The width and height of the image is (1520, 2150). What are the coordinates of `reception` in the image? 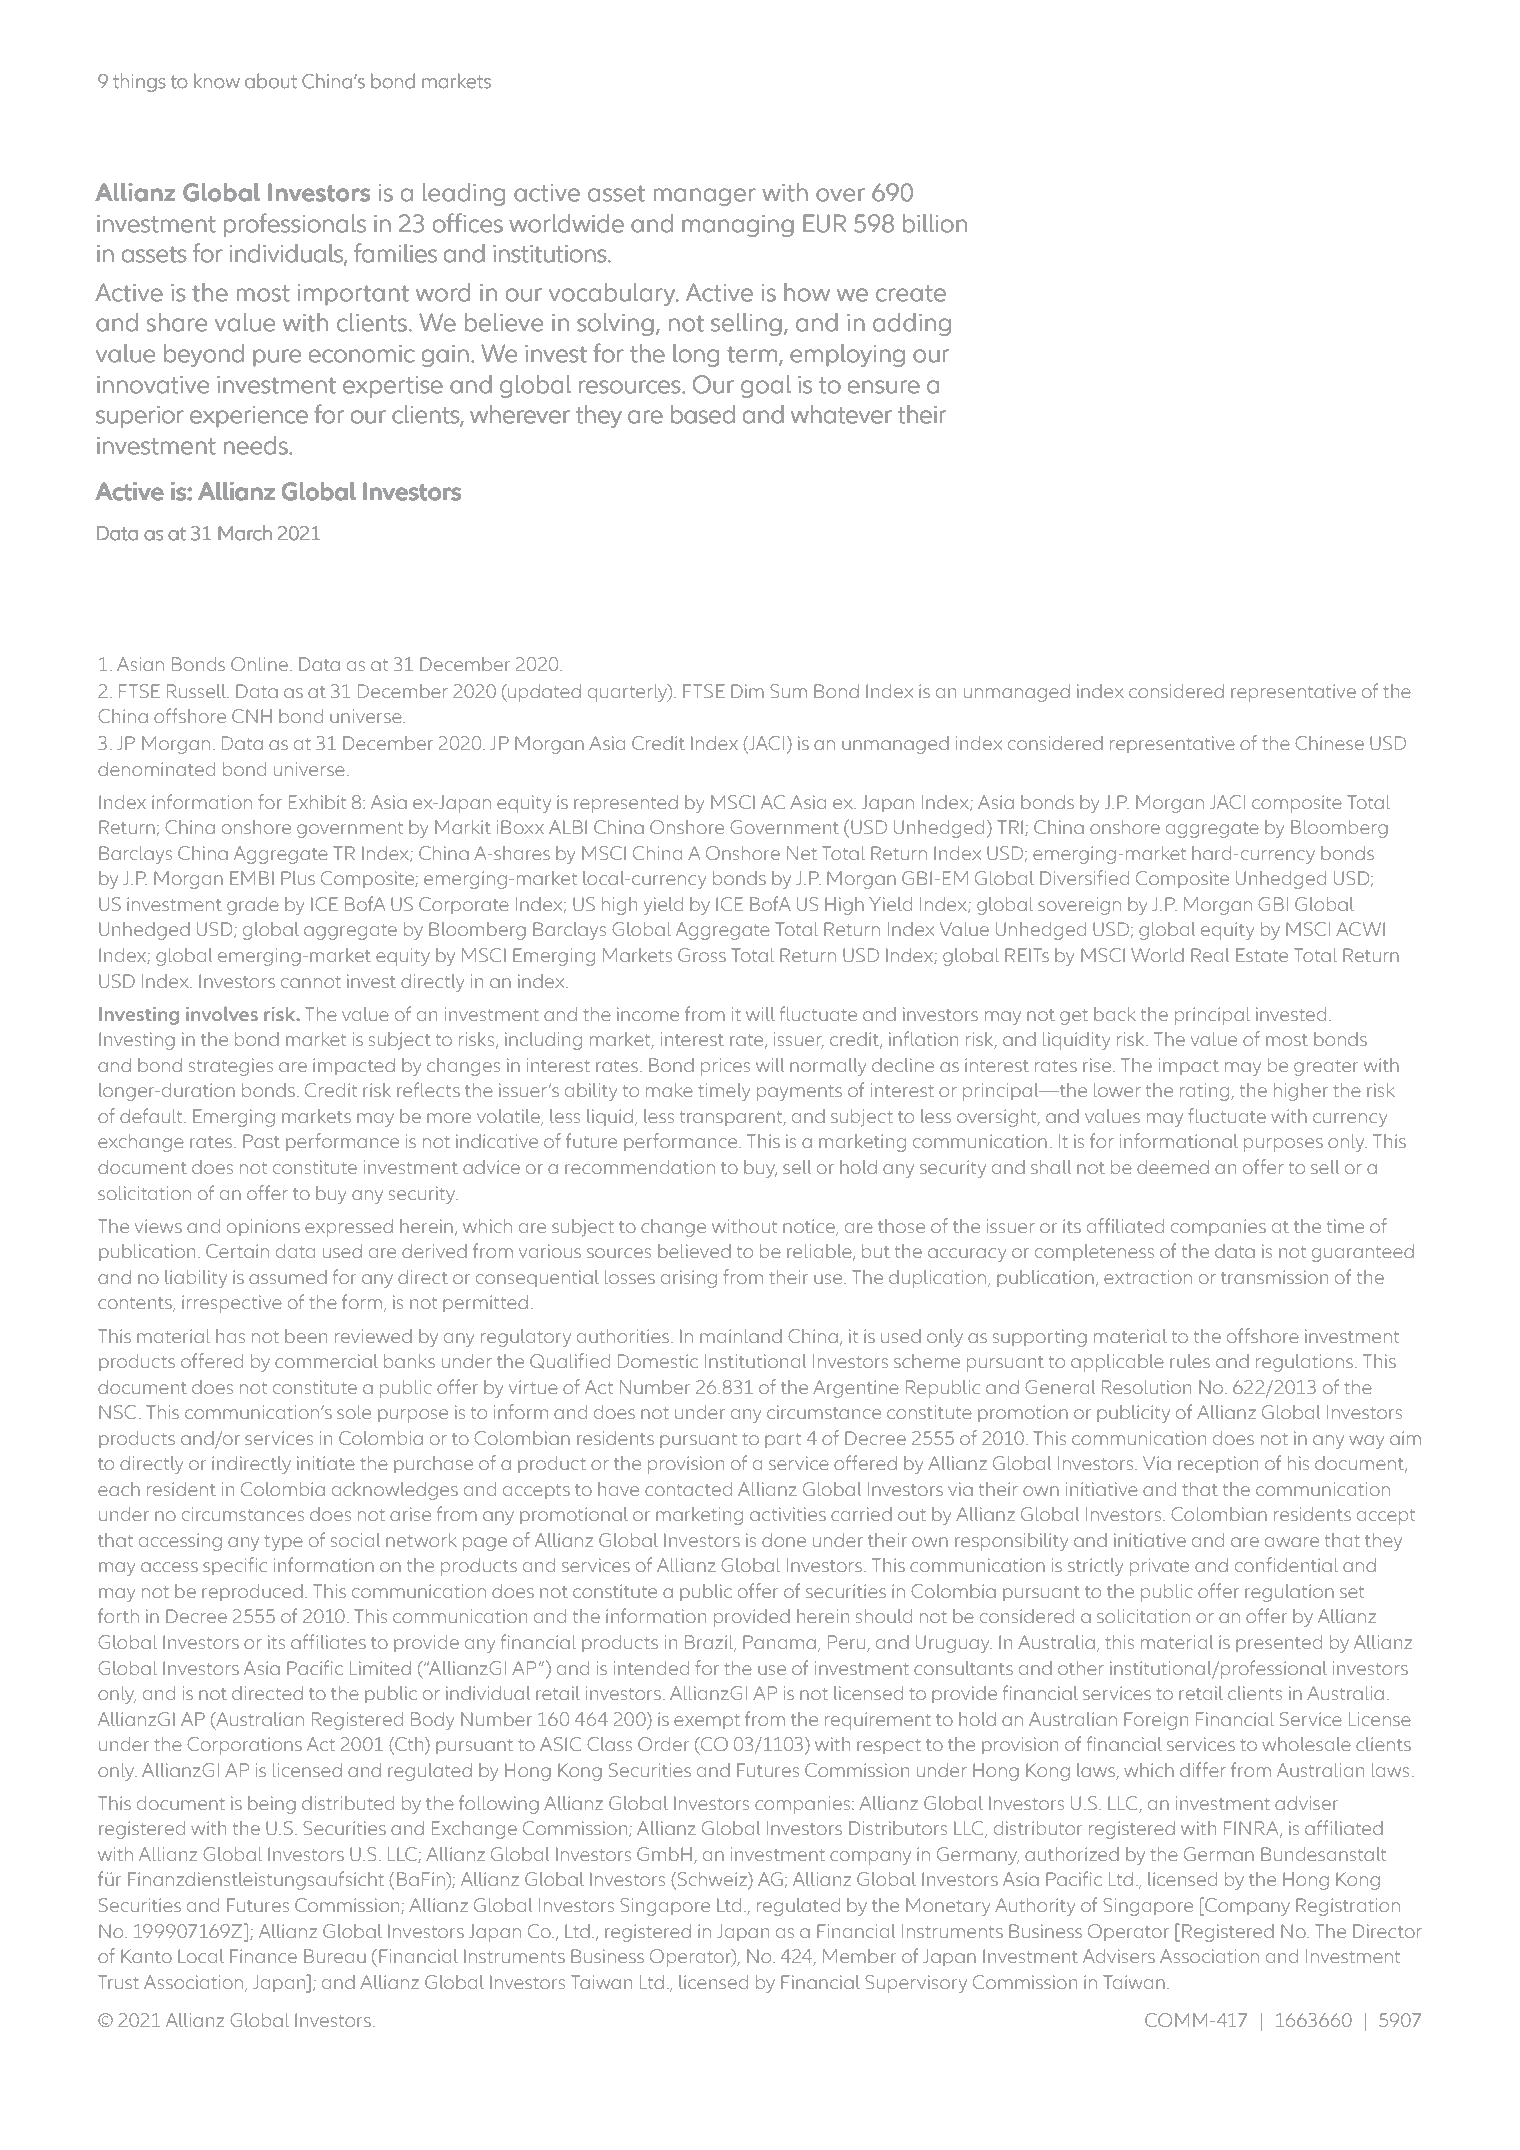 It's located at (1218, 1464).
